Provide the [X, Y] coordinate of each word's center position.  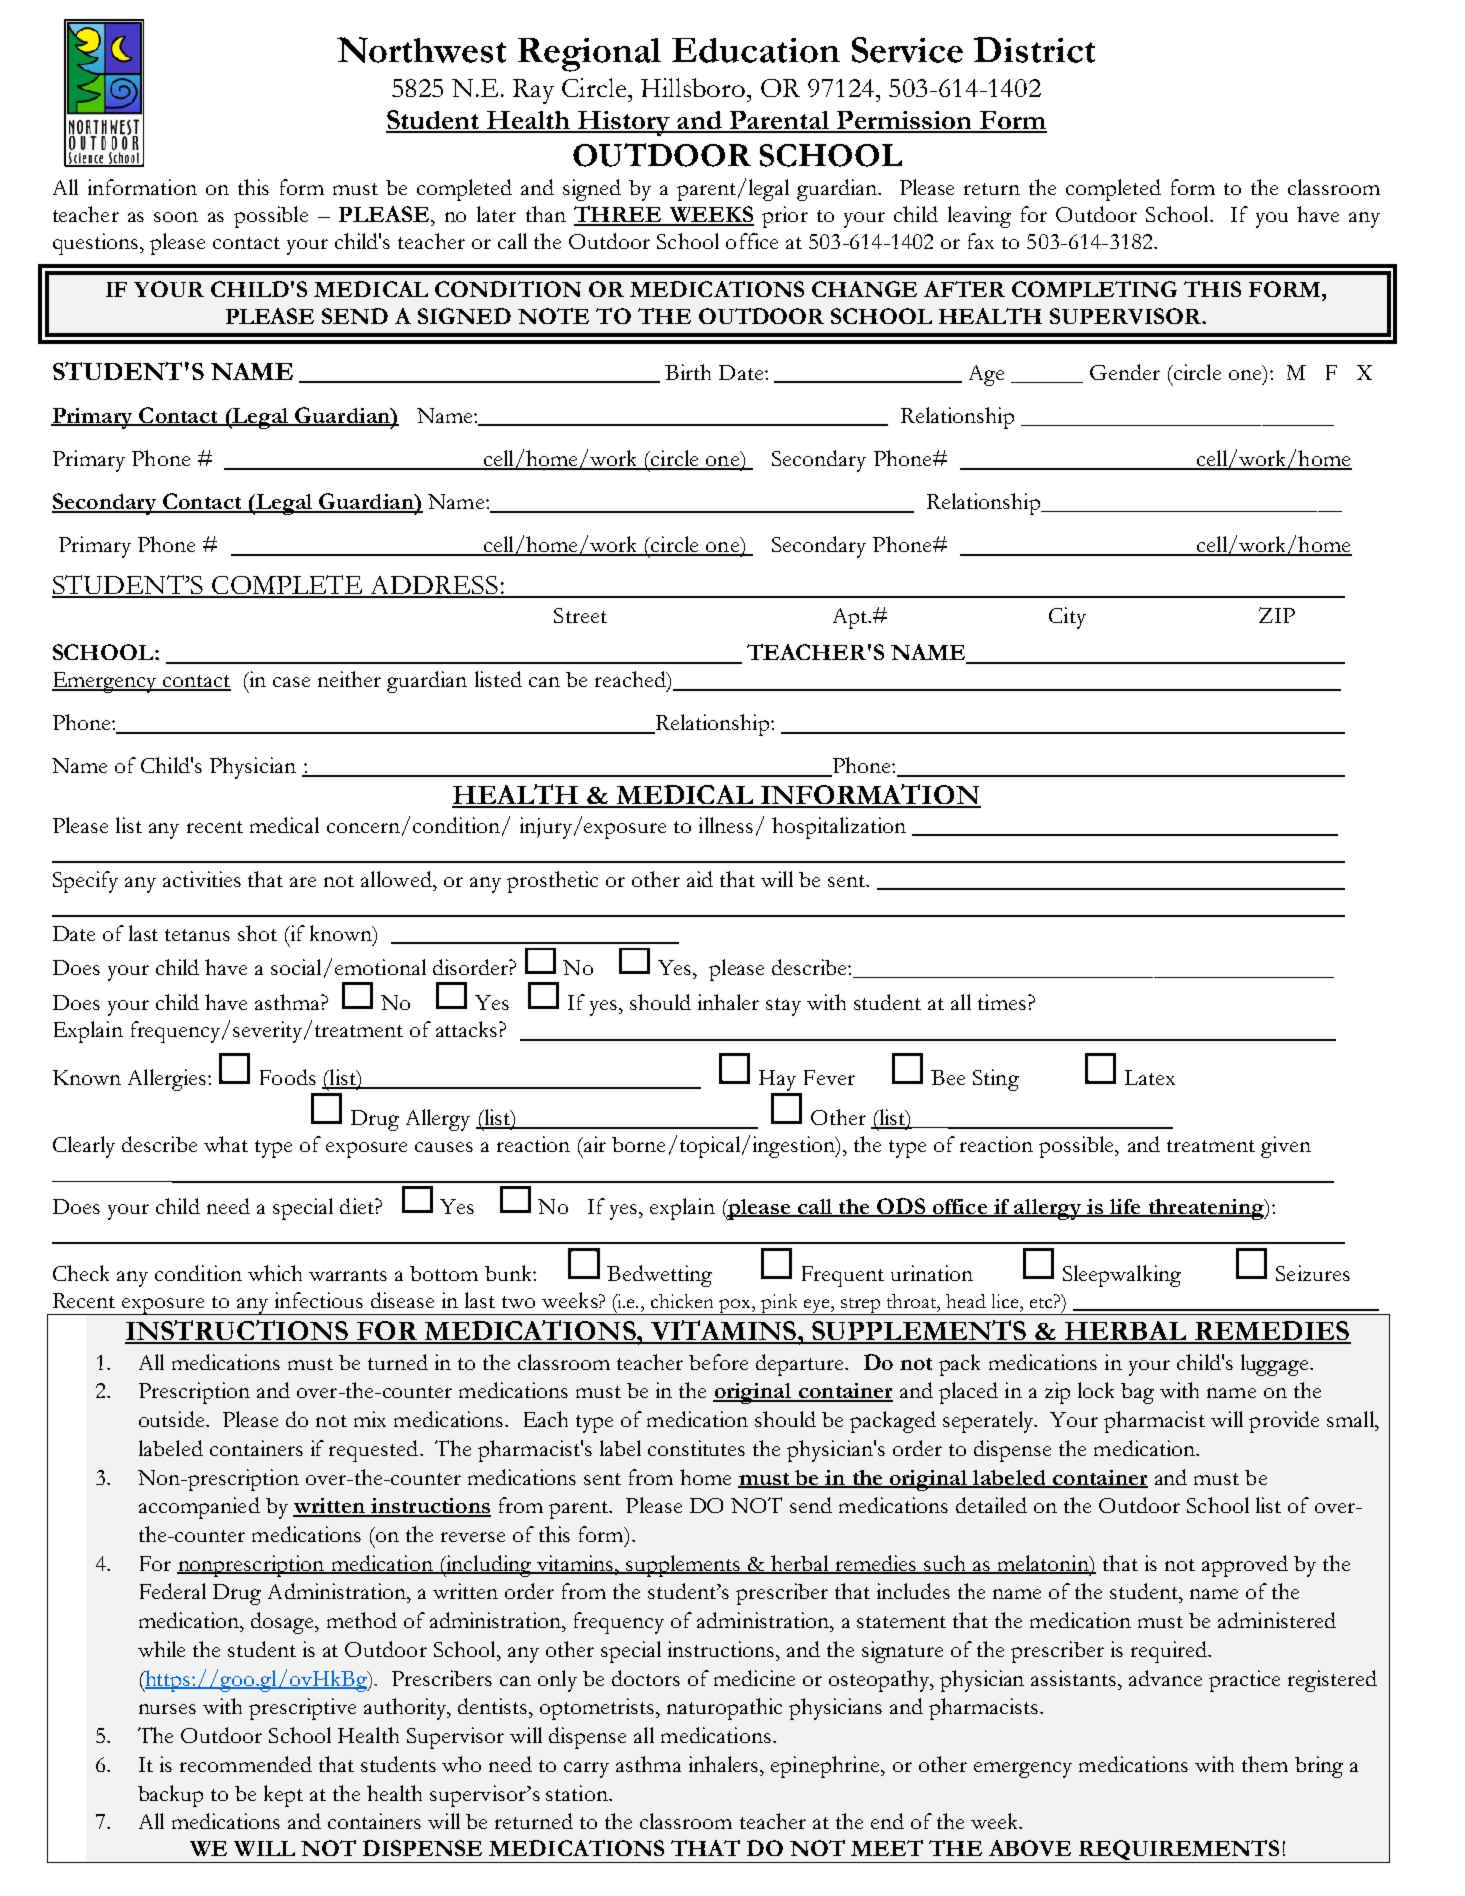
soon [176, 217]
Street [580, 615]
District [1034, 50]
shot [257, 933]
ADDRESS [434, 586]
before [718, 1362]
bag [1137, 1393]
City [1067, 618]
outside [173, 1419]
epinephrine [825, 1767]
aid [700, 879]
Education [756, 50]
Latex [1150, 1077]
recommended [246, 1764]
